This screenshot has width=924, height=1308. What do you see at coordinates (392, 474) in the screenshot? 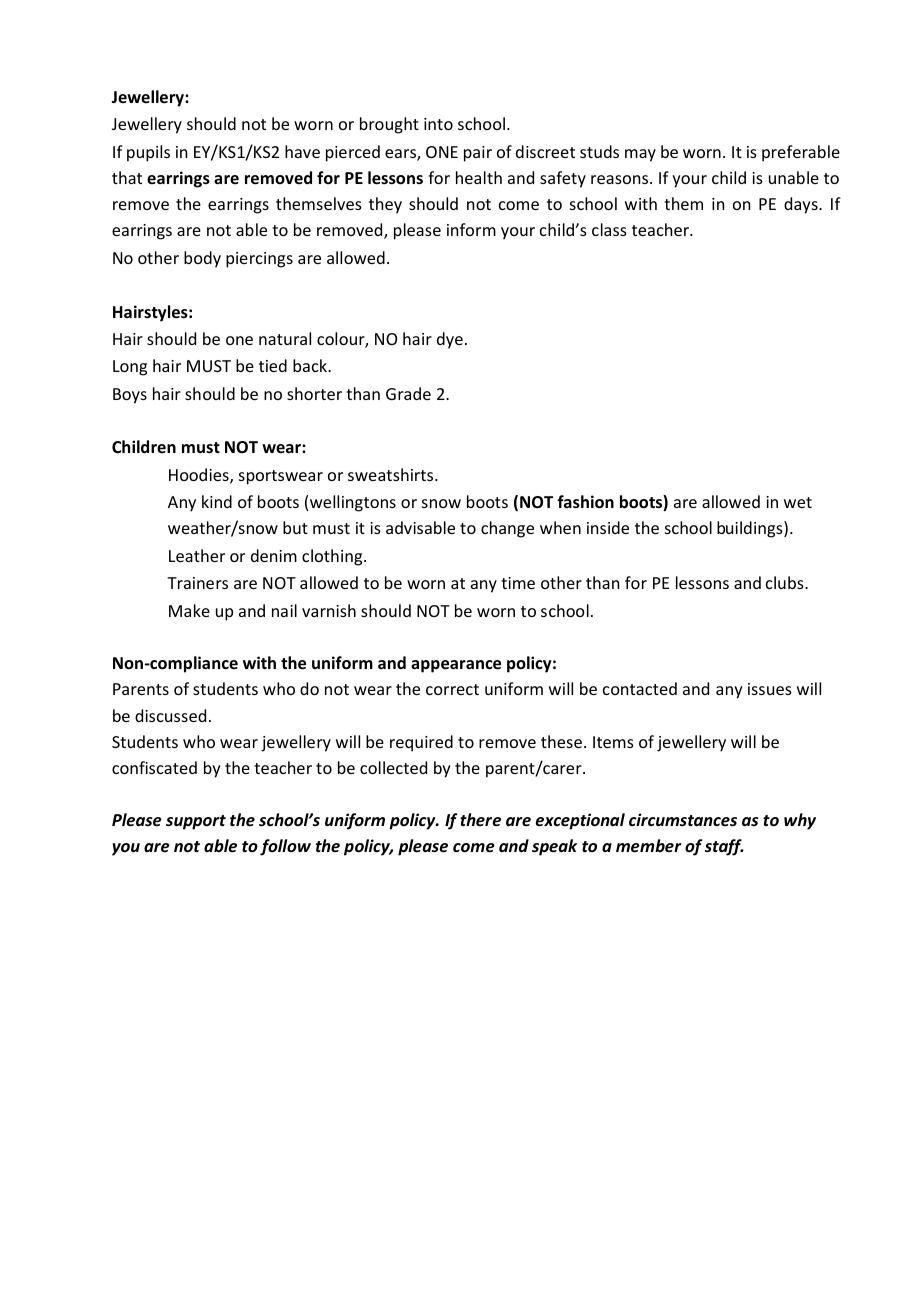
I see `sweatshirts` at bounding box center [392, 474].
